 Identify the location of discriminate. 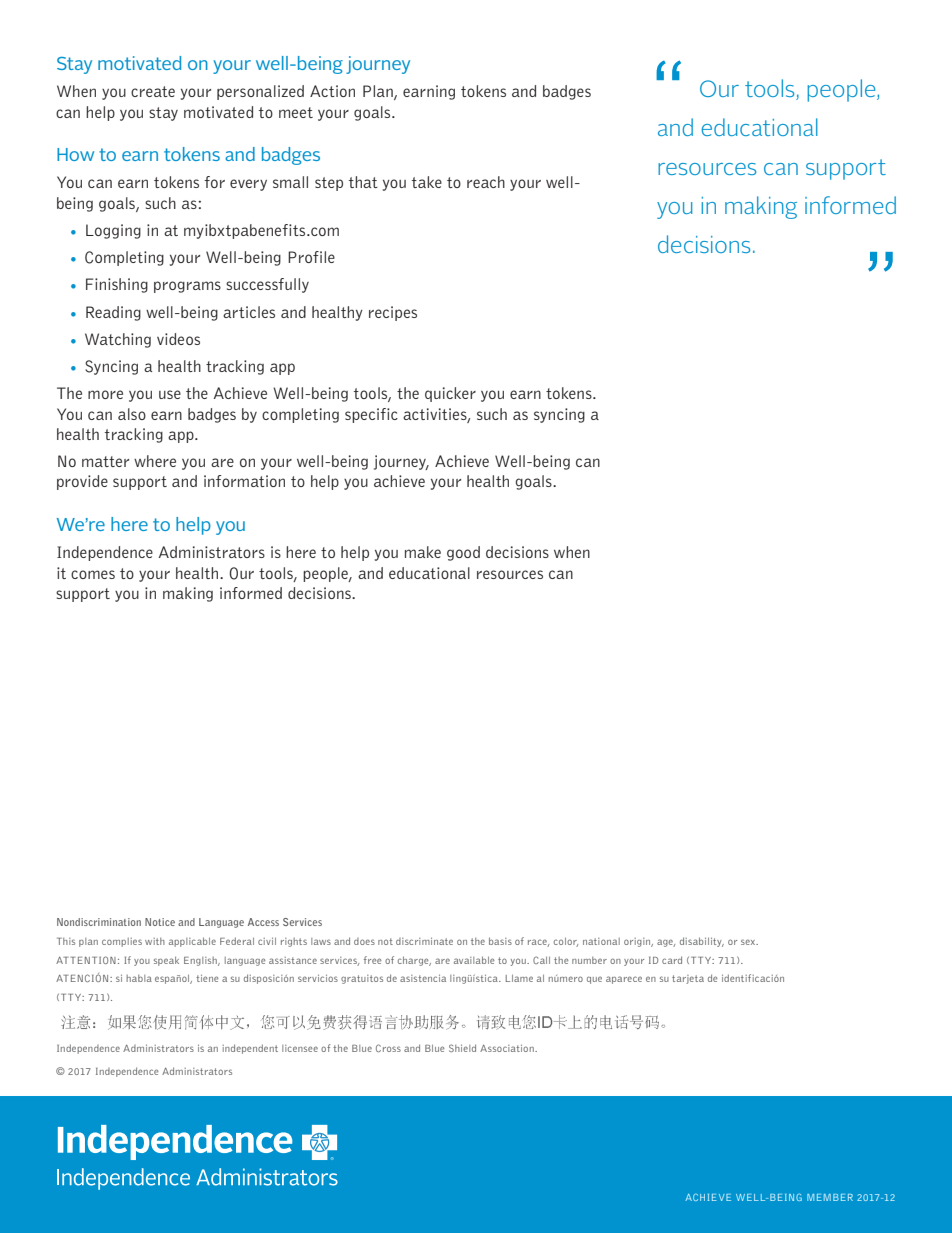
(424, 941).
